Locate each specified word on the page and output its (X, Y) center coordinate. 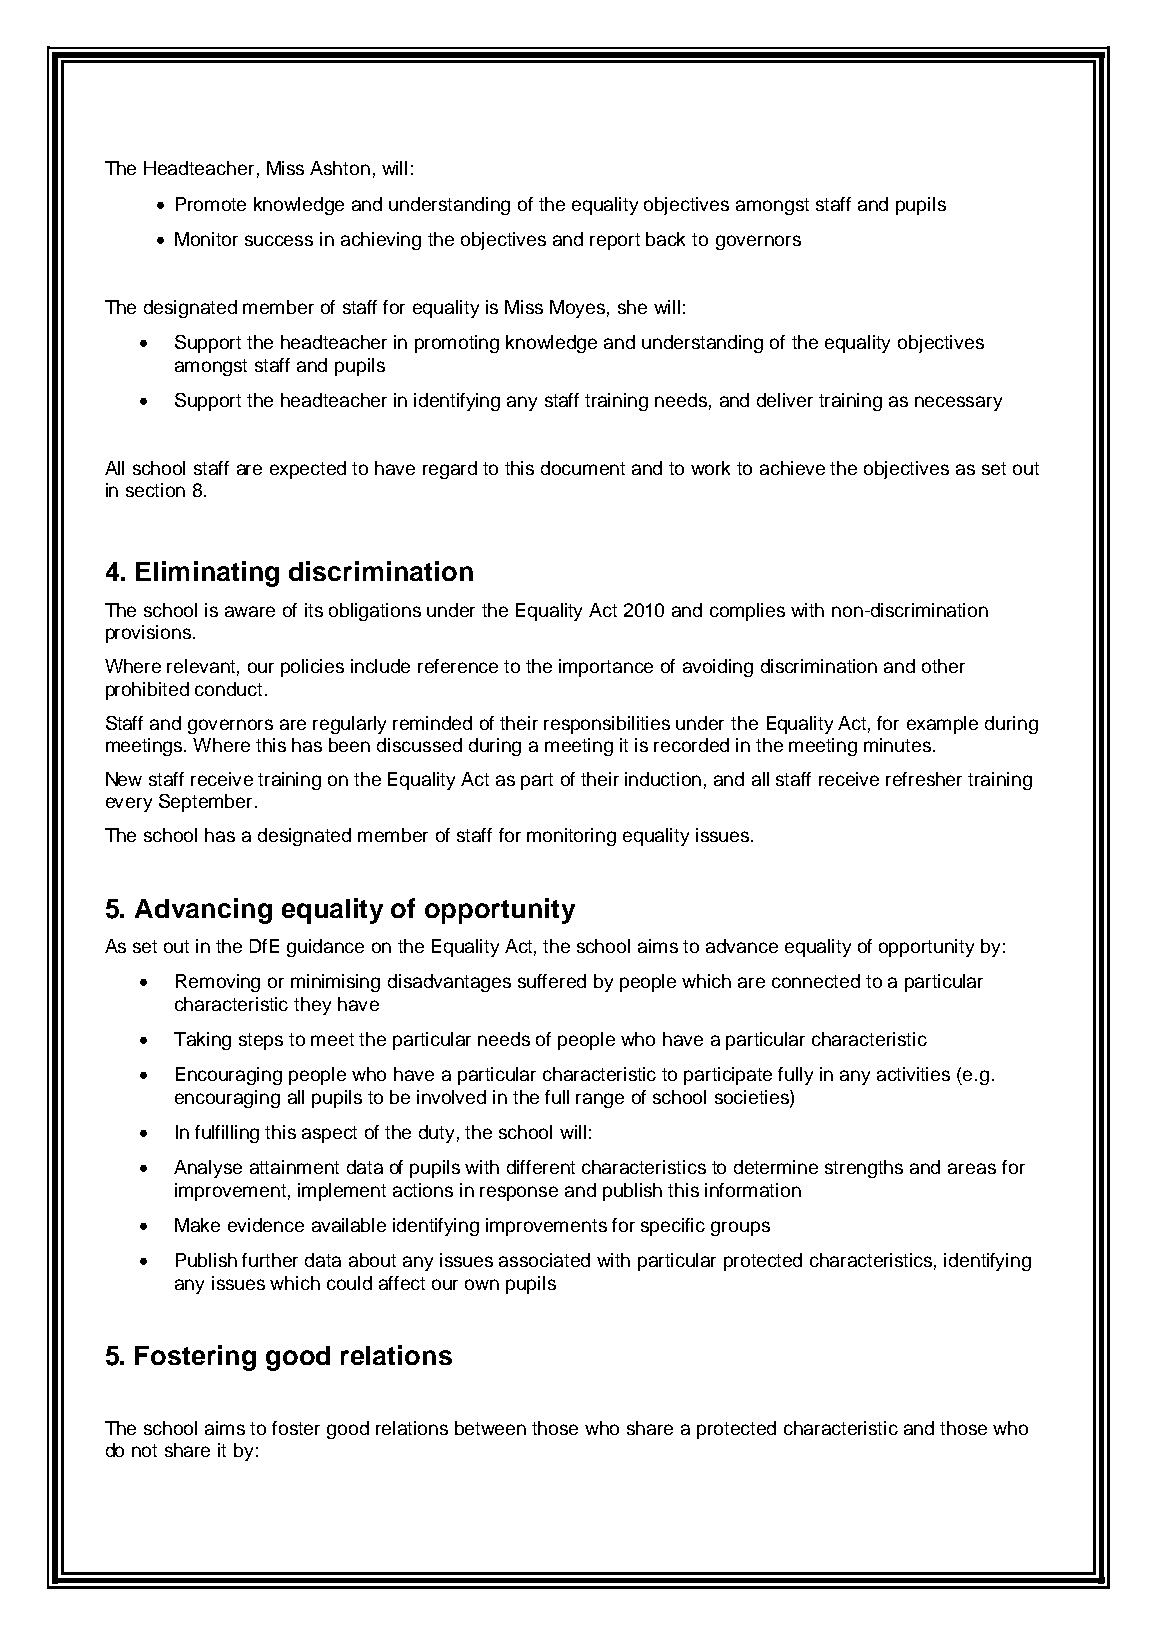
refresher (924, 779)
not (144, 1450)
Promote (211, 204)
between (490, 1428)
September (205, 803)
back (665, 239)
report (615, 241)
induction (663, 779)
